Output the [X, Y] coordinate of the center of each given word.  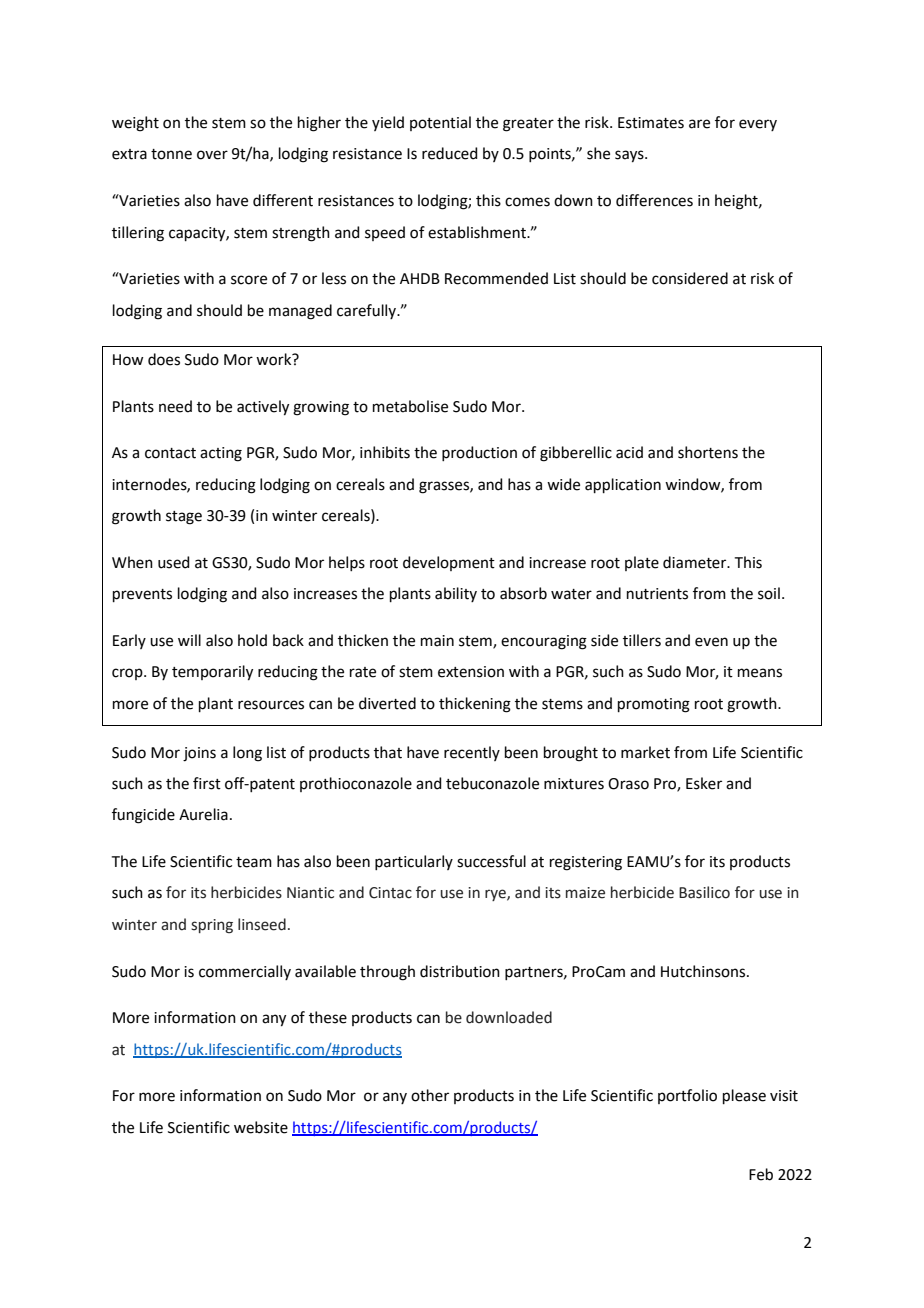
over [212, 155]
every [758, 125]
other [430, 1095]
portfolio [687, 1096]
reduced [450, 153]
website [261, 1127]
